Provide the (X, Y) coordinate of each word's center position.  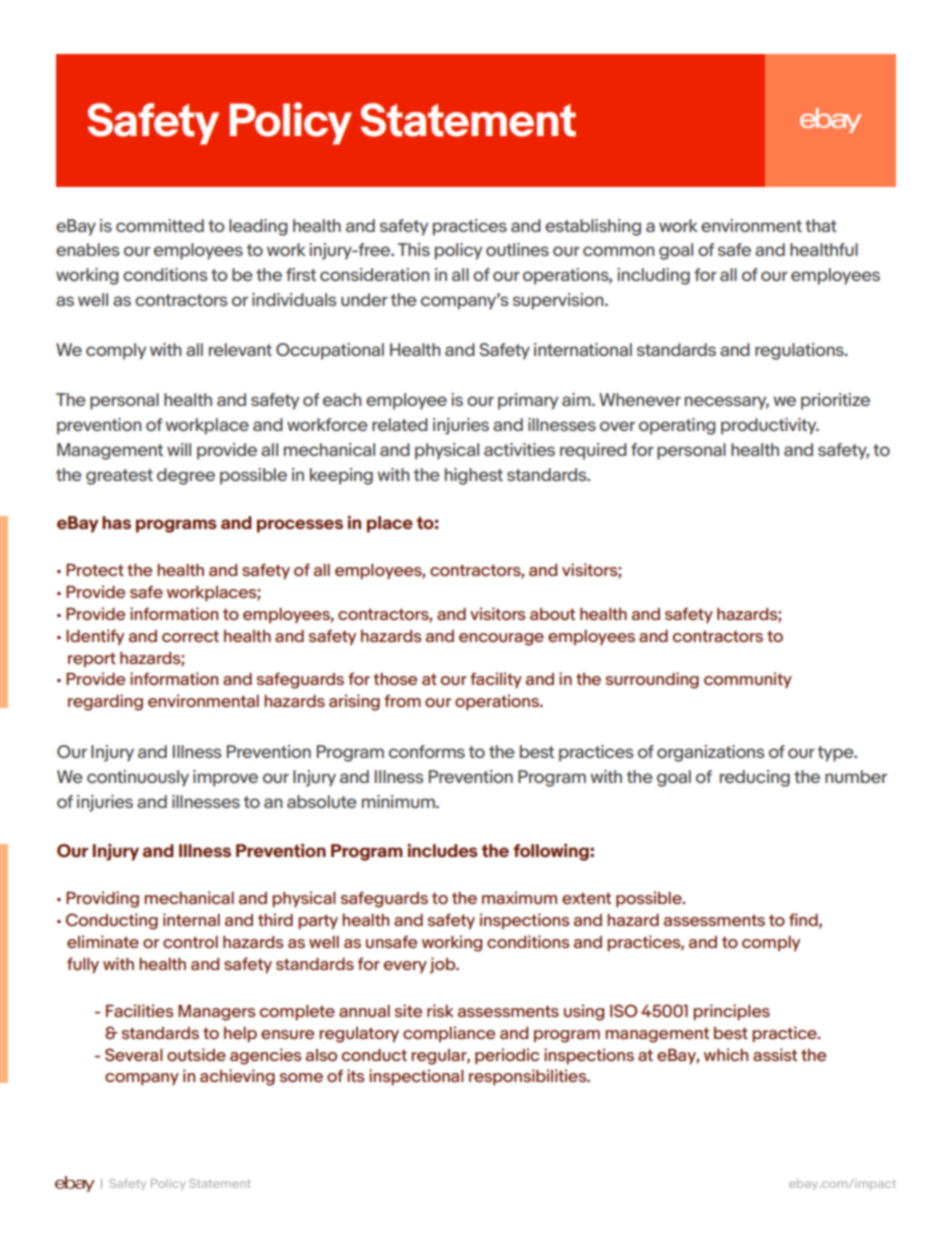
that (821, 225)
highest (474, 476)
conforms (427, 751)
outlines (517, 249)
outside (196, 1054)
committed (160, 225)
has (116, 522)
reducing (755, 778)
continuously (138, 778)
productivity (770, 426)
